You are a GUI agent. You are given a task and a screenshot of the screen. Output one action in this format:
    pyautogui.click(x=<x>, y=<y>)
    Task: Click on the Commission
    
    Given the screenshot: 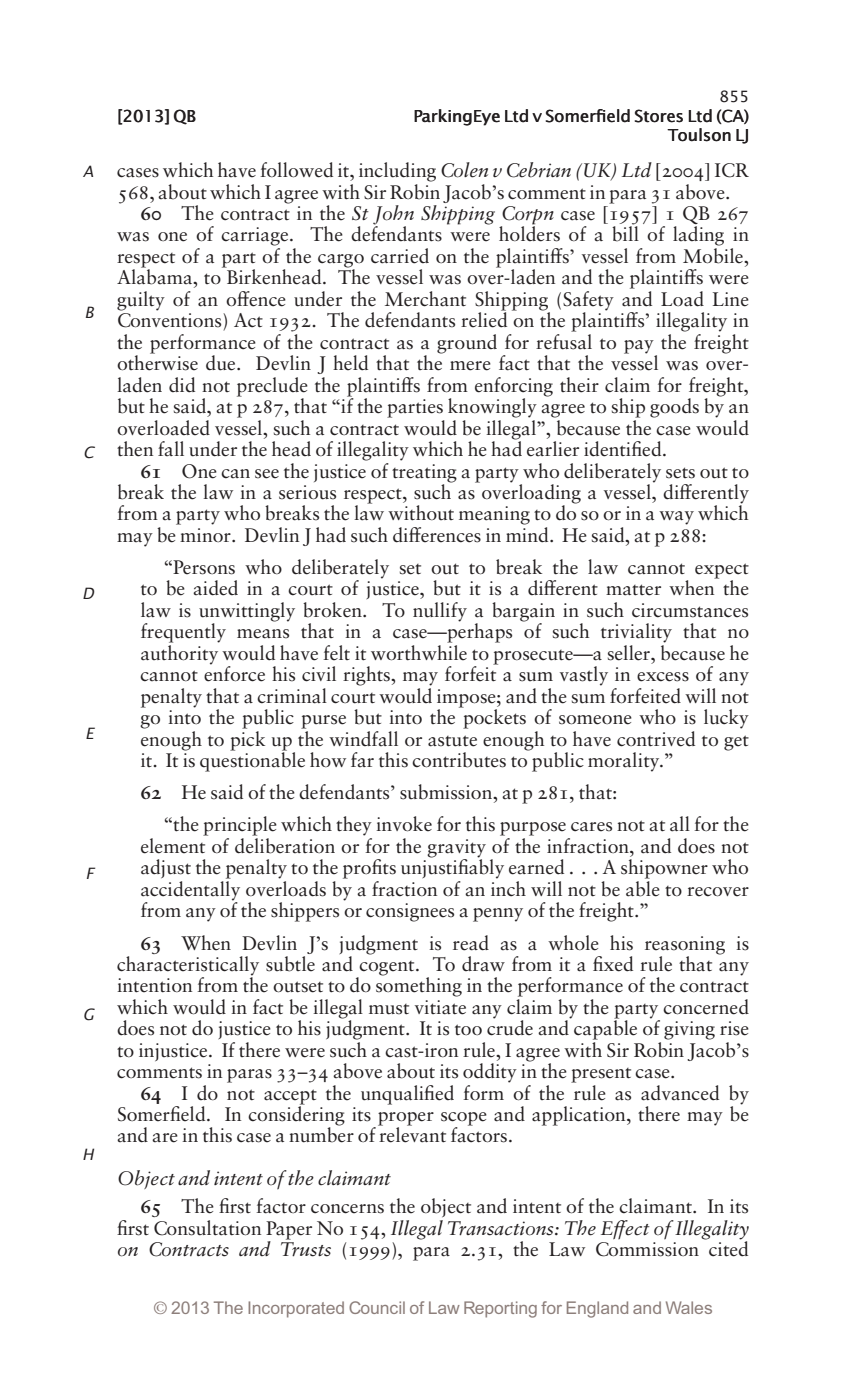 What is the action you would take?
    pyautogui.click(x=647, y=1249)
